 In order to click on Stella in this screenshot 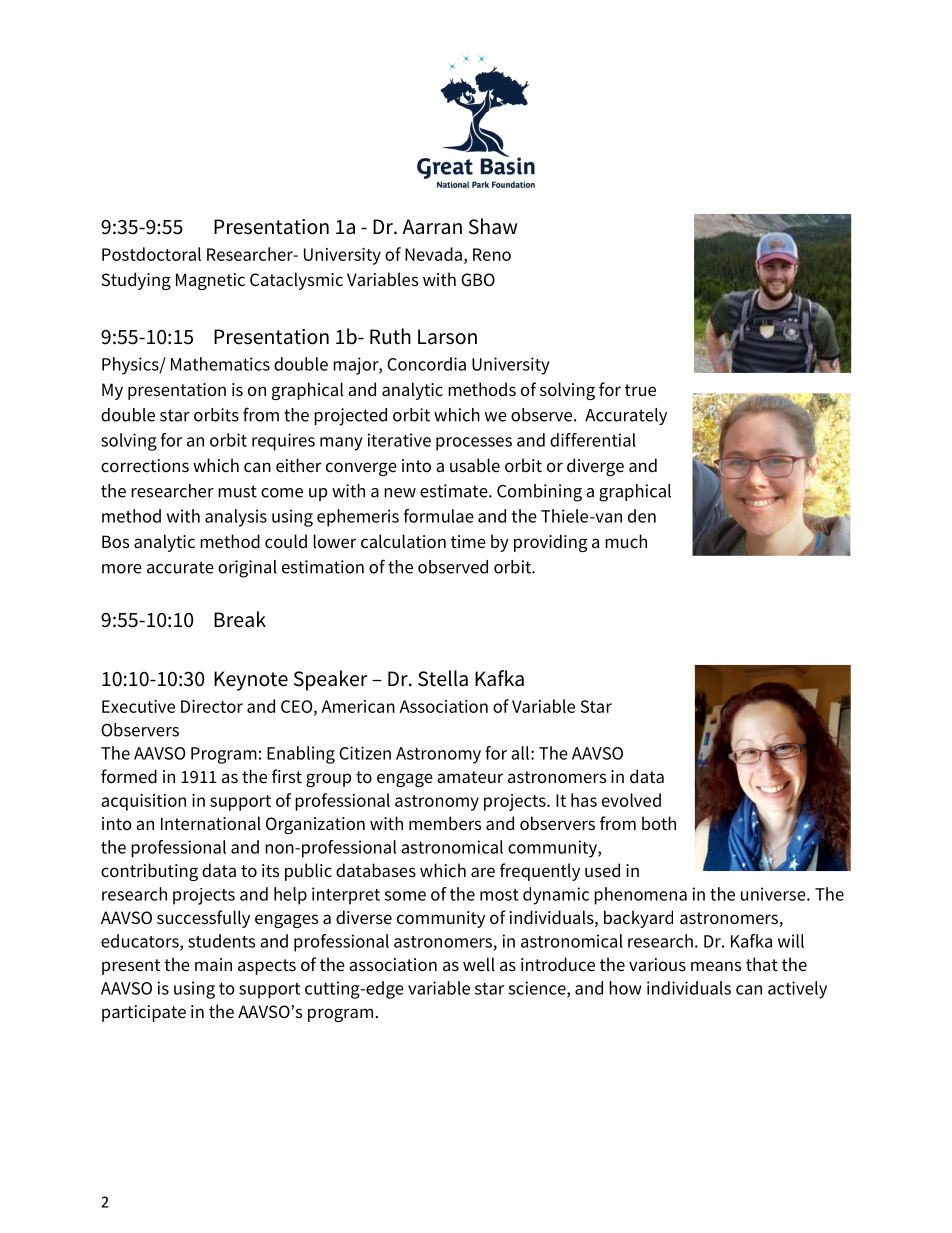, I will do `click(443, 678)`.
